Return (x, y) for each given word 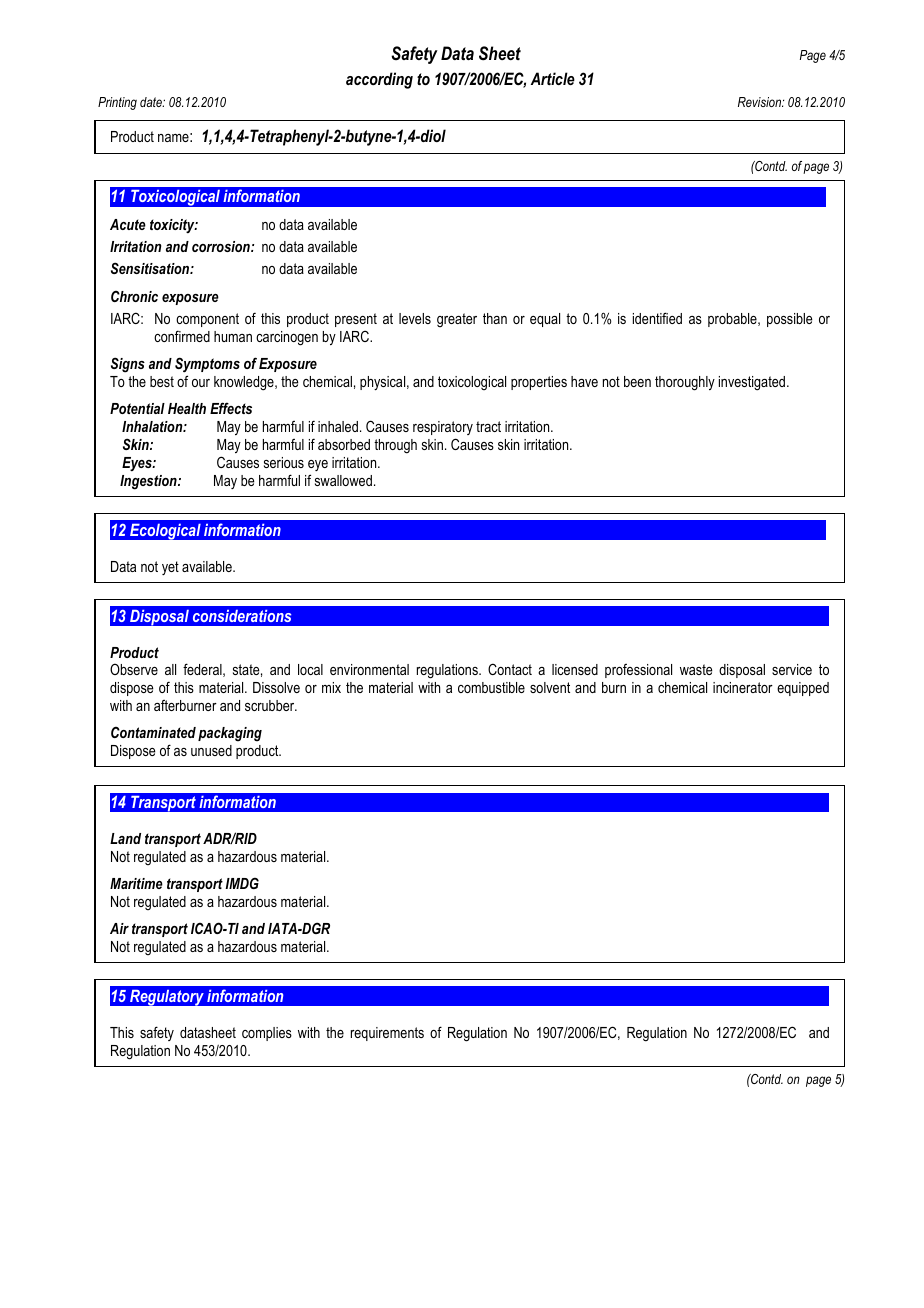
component (207, 320)
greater (457, 320)
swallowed (343, 480)
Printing (117, 103)
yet (170, 568)
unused (211, 750)
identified (657, 318)
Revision (761, 102)
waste (696, 669)
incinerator (743, 687)
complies (267, 1034)
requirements (387, 1034)
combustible (491, 687)
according (379, 80)
